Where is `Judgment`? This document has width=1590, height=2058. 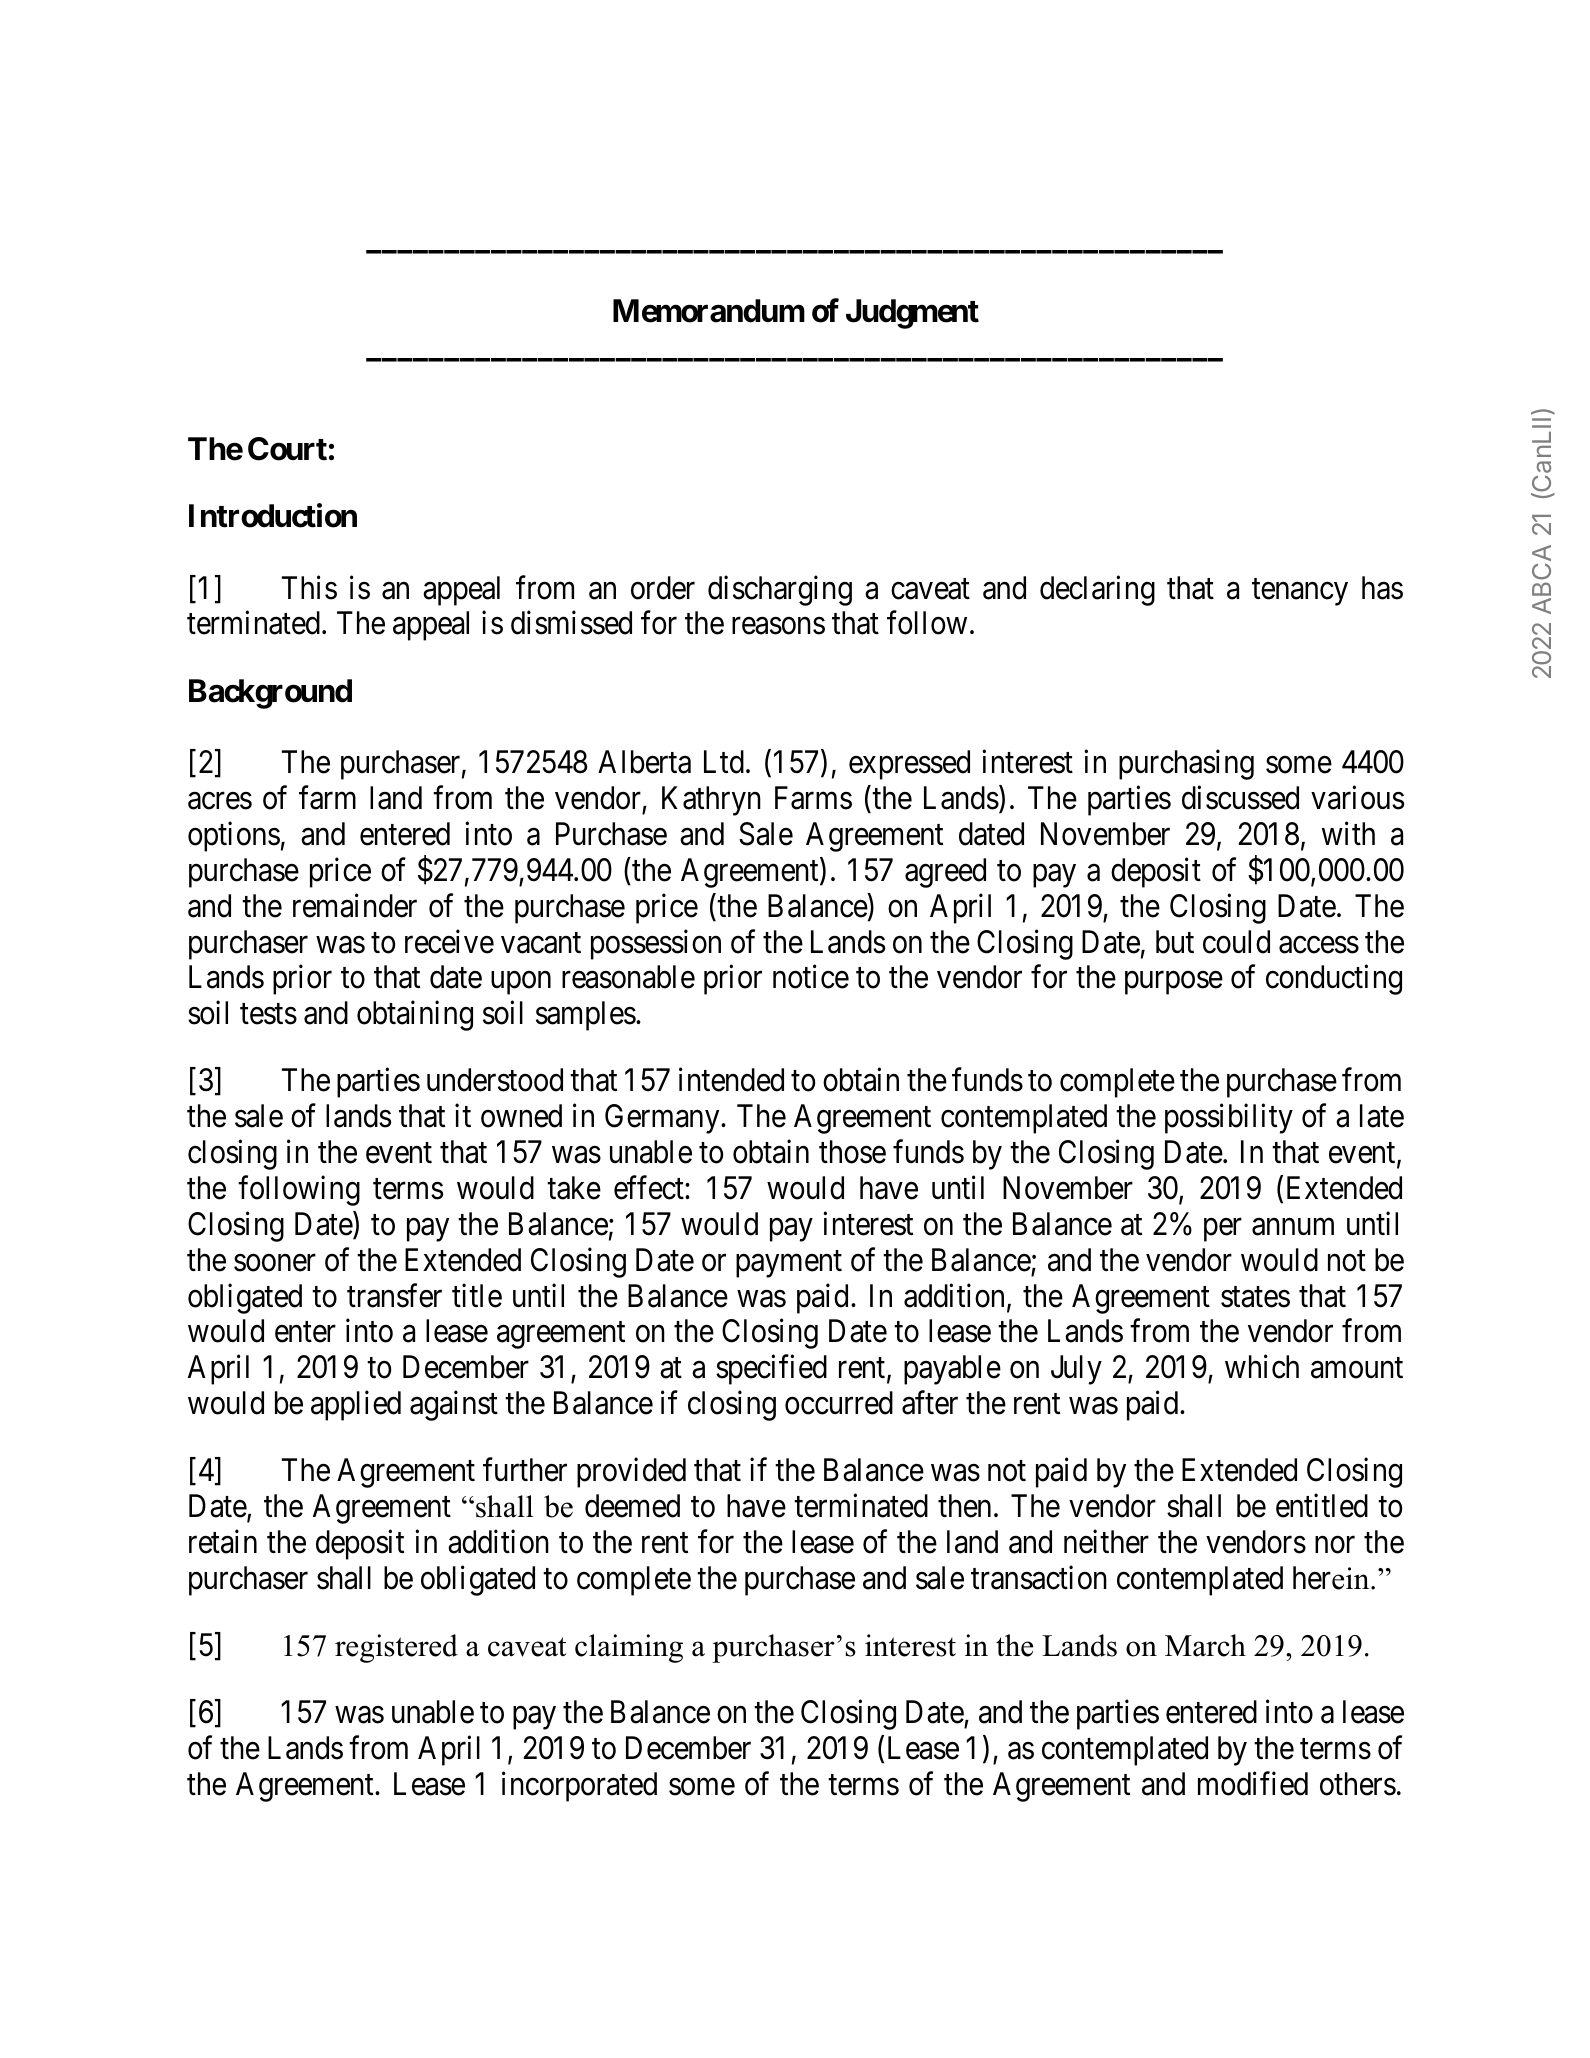
Judgment is located at coordinates (912, 314).
